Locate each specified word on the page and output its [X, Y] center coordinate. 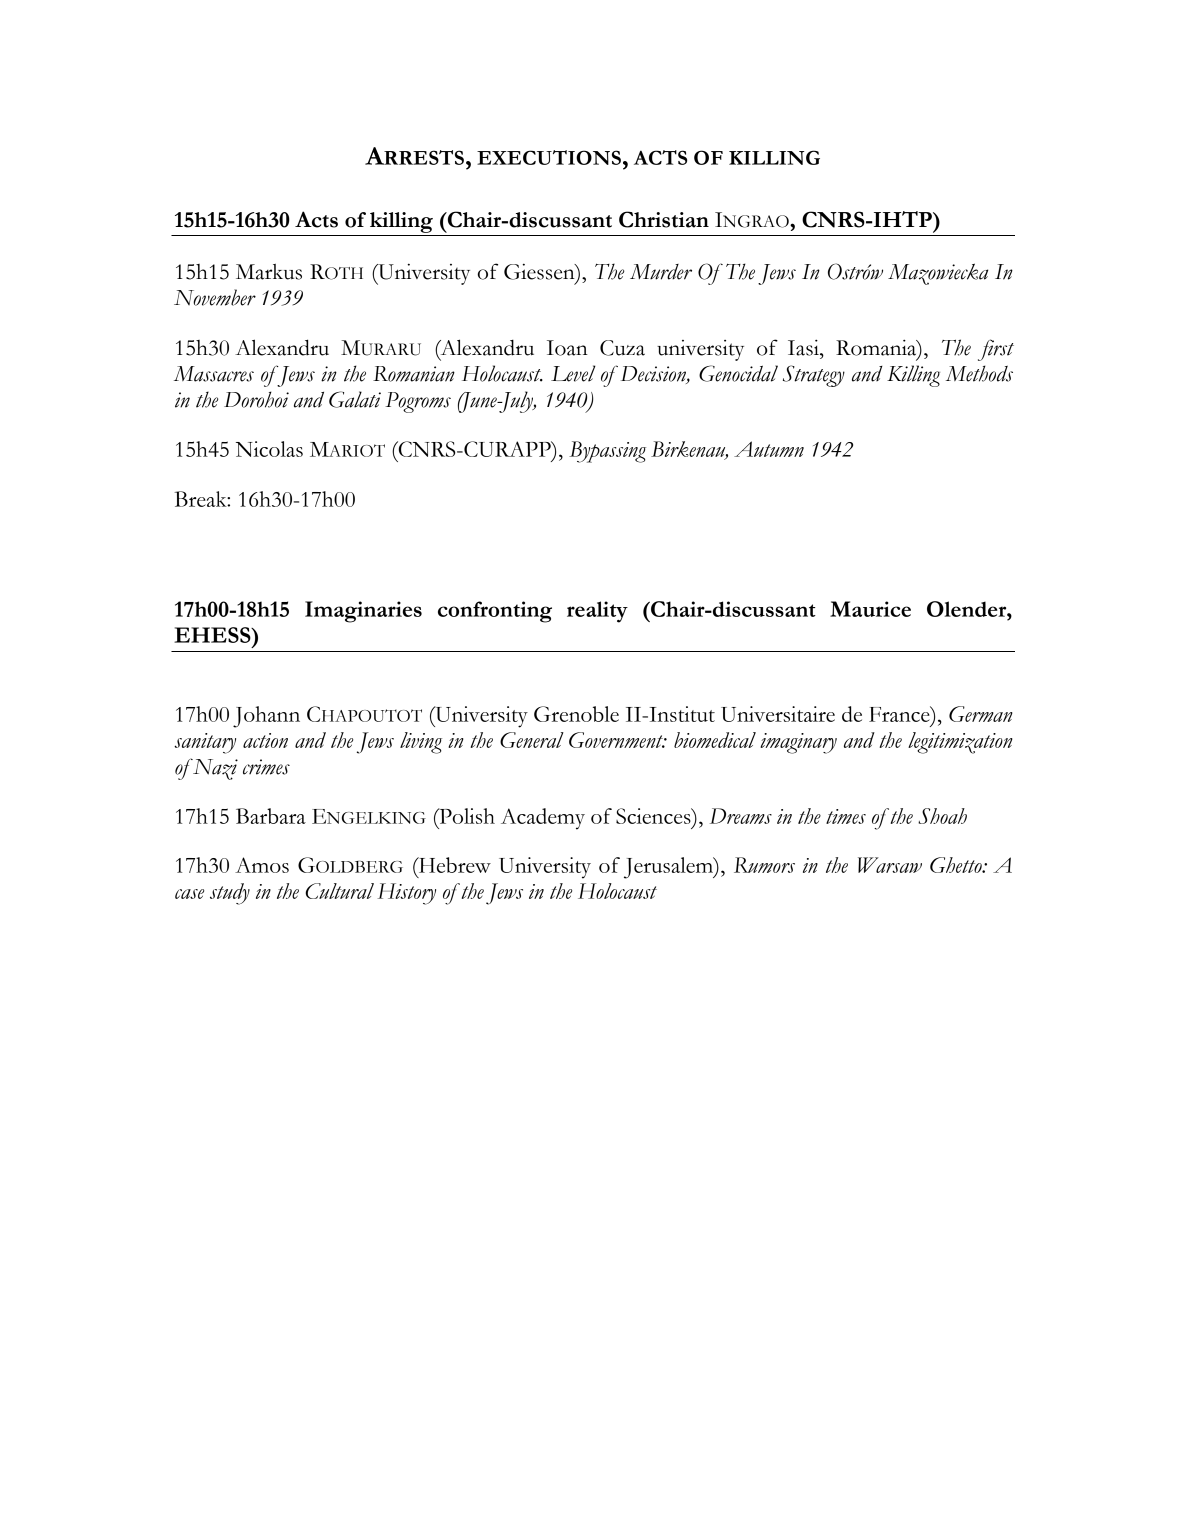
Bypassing [607, 452]
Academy [543, 819]
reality [597, 612]
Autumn [769, 449]
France [900, 714]
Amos [262, 865]
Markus [269, 272]
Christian [664, 219]
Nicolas [269, 449]
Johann [266, 717]
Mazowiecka [938, 274]
